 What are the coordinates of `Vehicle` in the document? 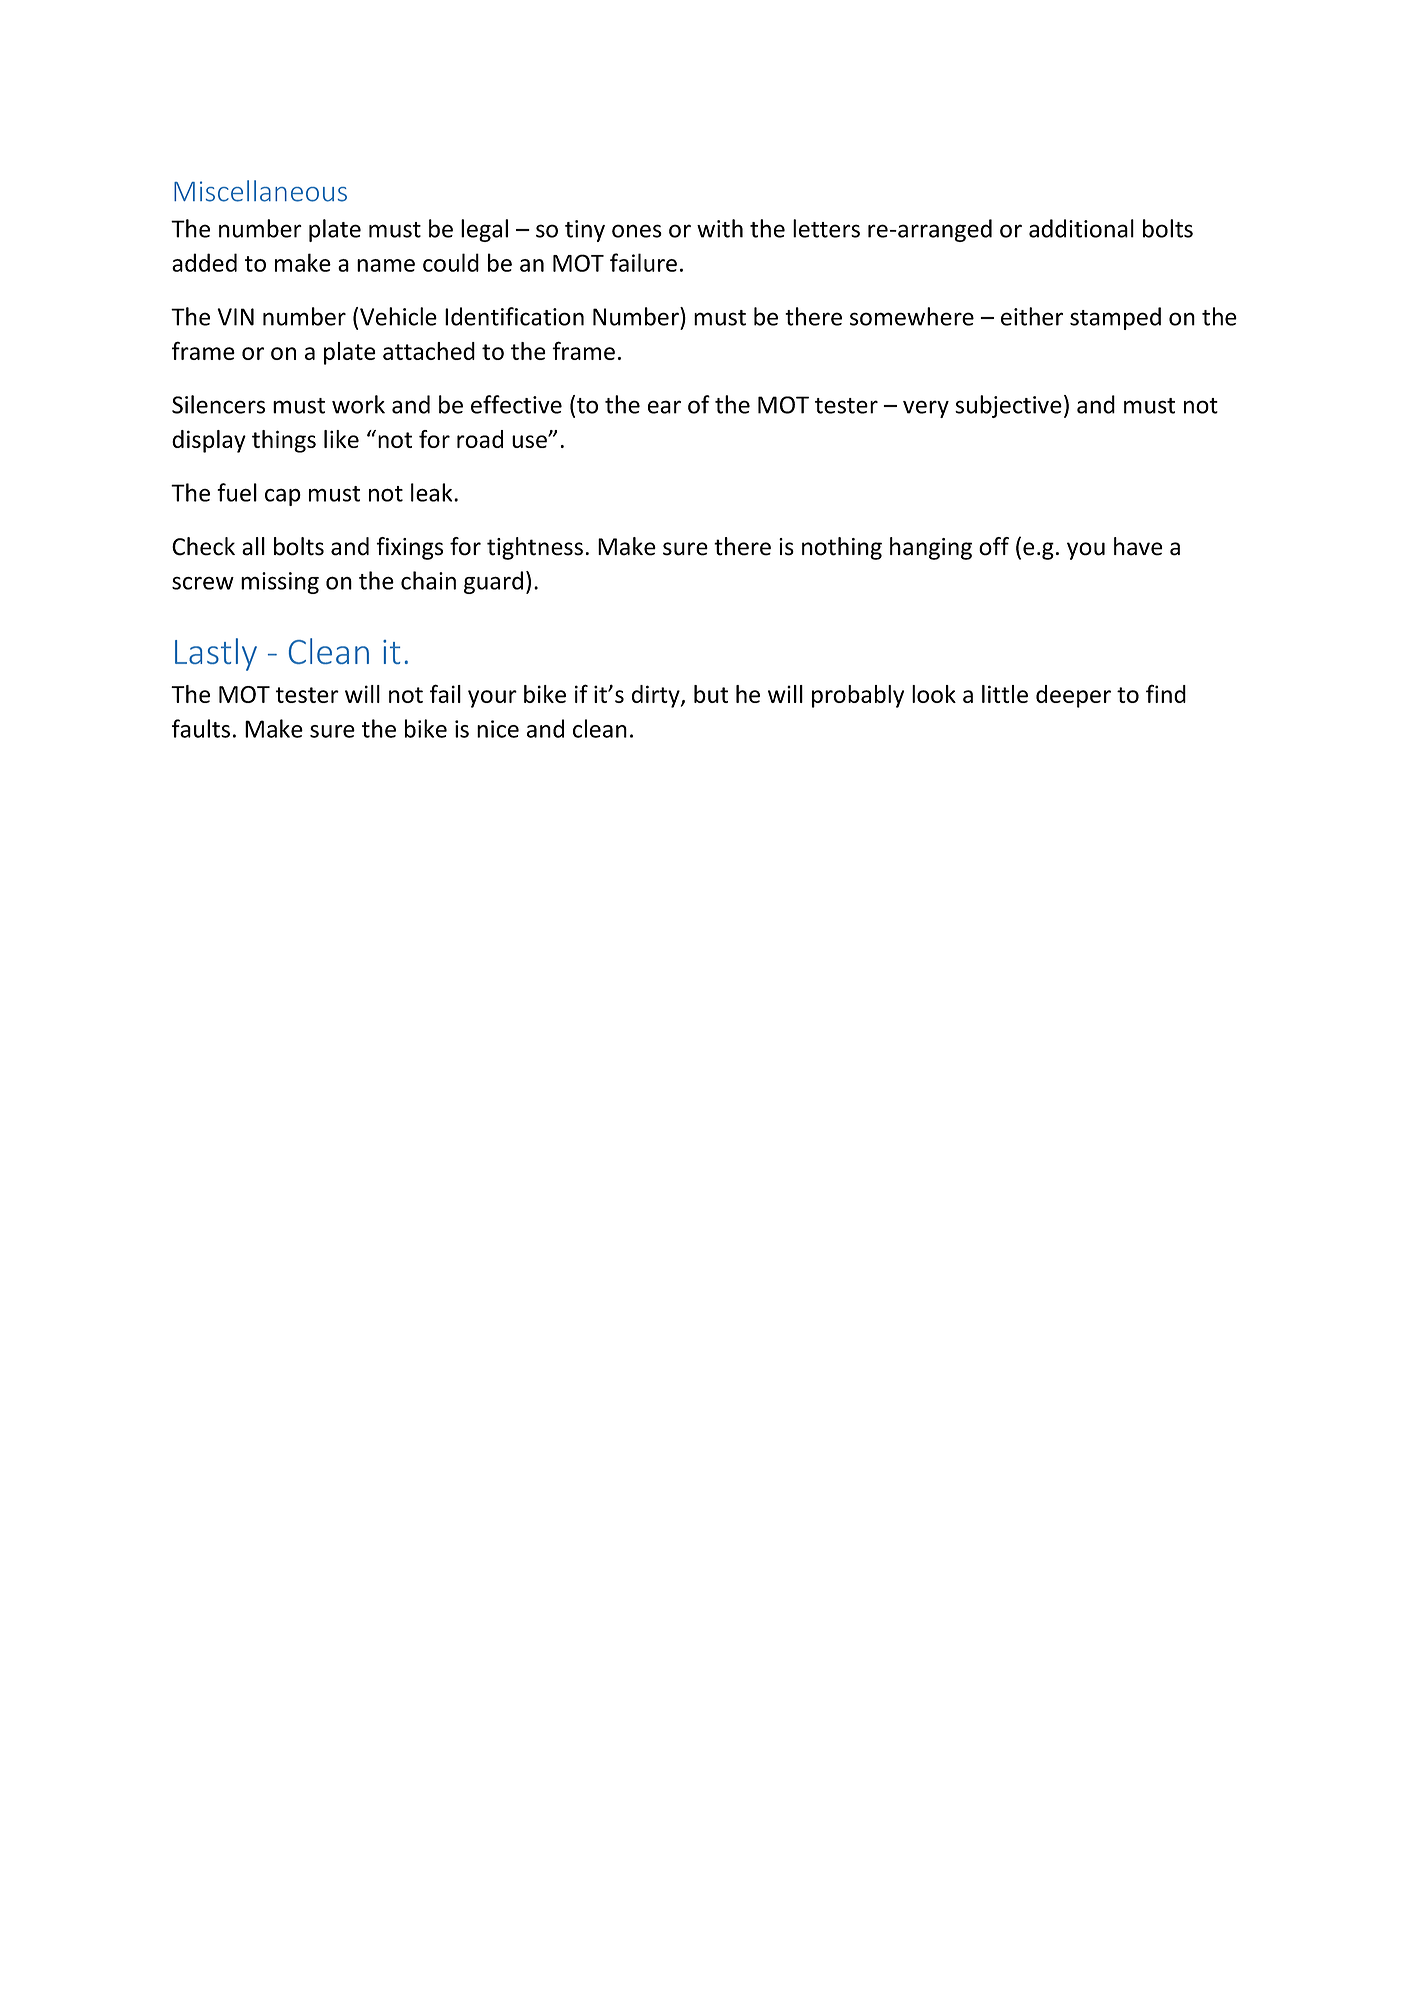 It's located at (398, 316).
